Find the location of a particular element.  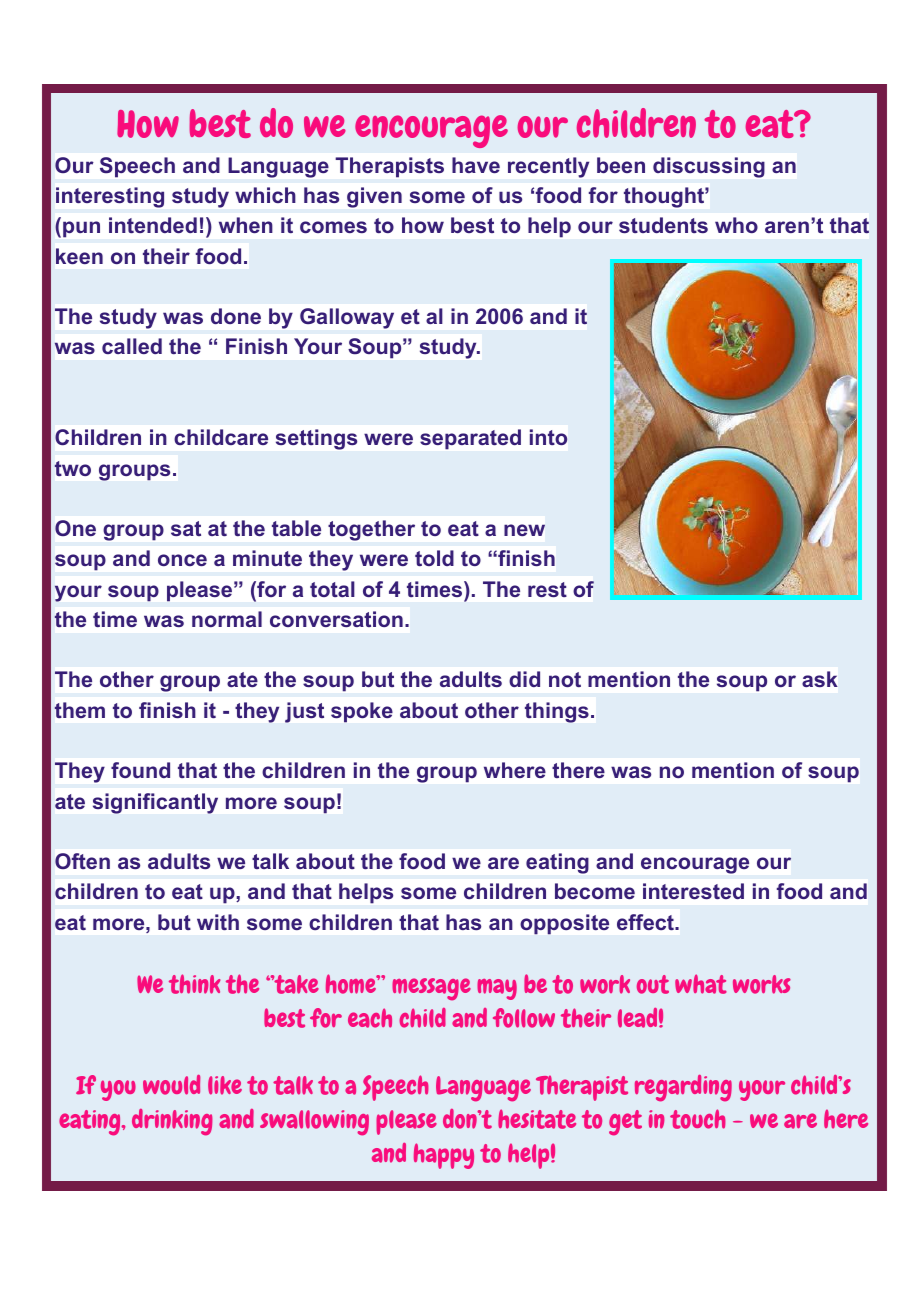

ask is located at coordinates (820, 679).
